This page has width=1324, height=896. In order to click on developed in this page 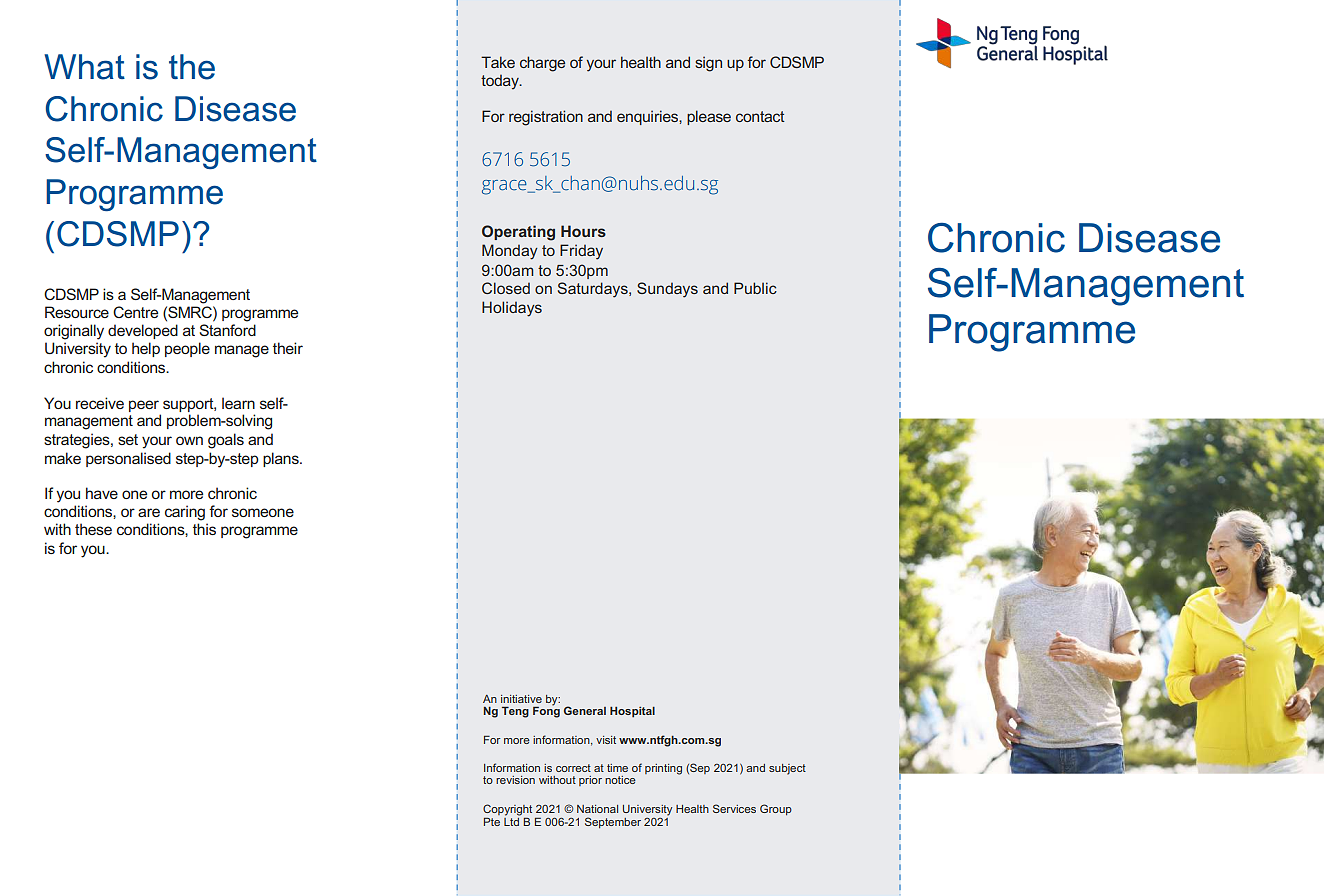, I will do `click(143, 331)`.
